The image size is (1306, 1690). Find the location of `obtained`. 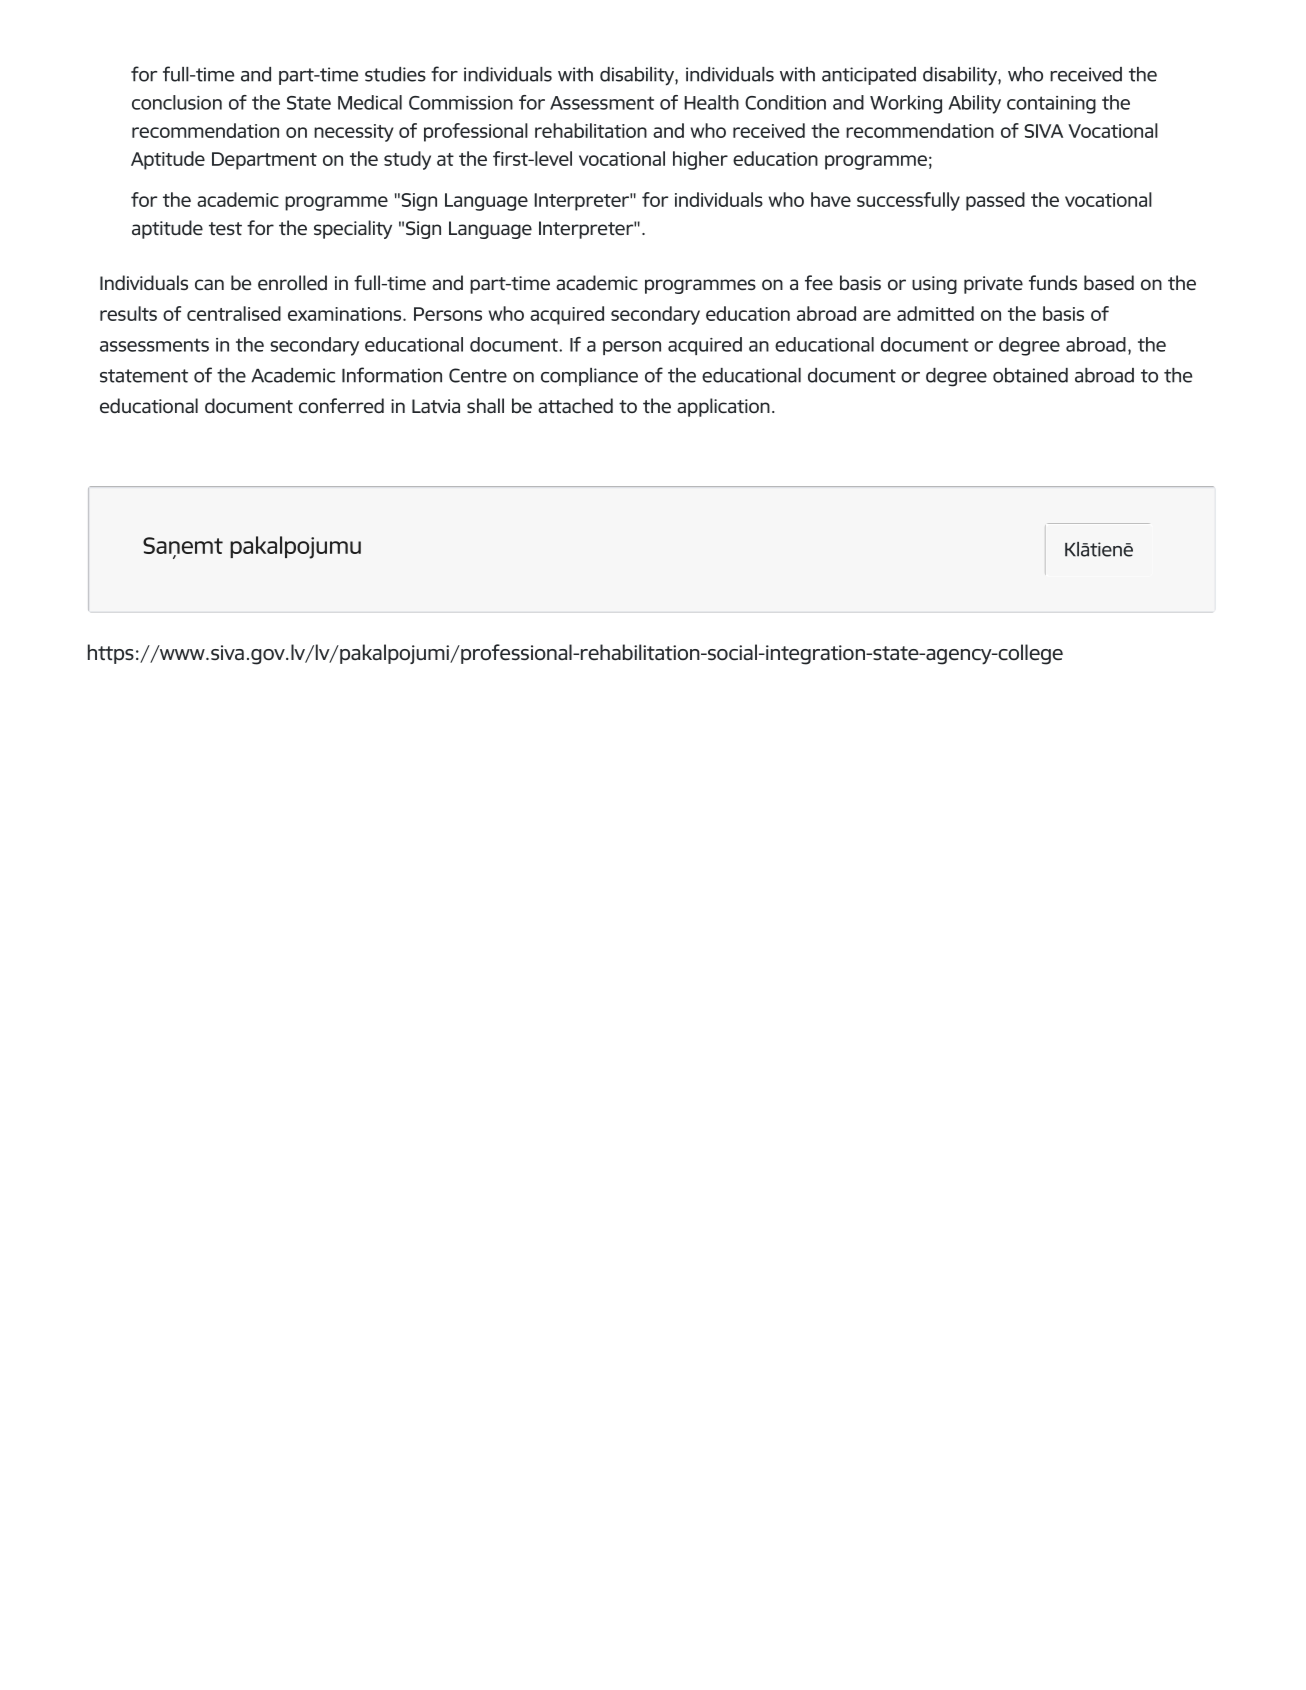

obtained is located at coordinates (1030, 375).
